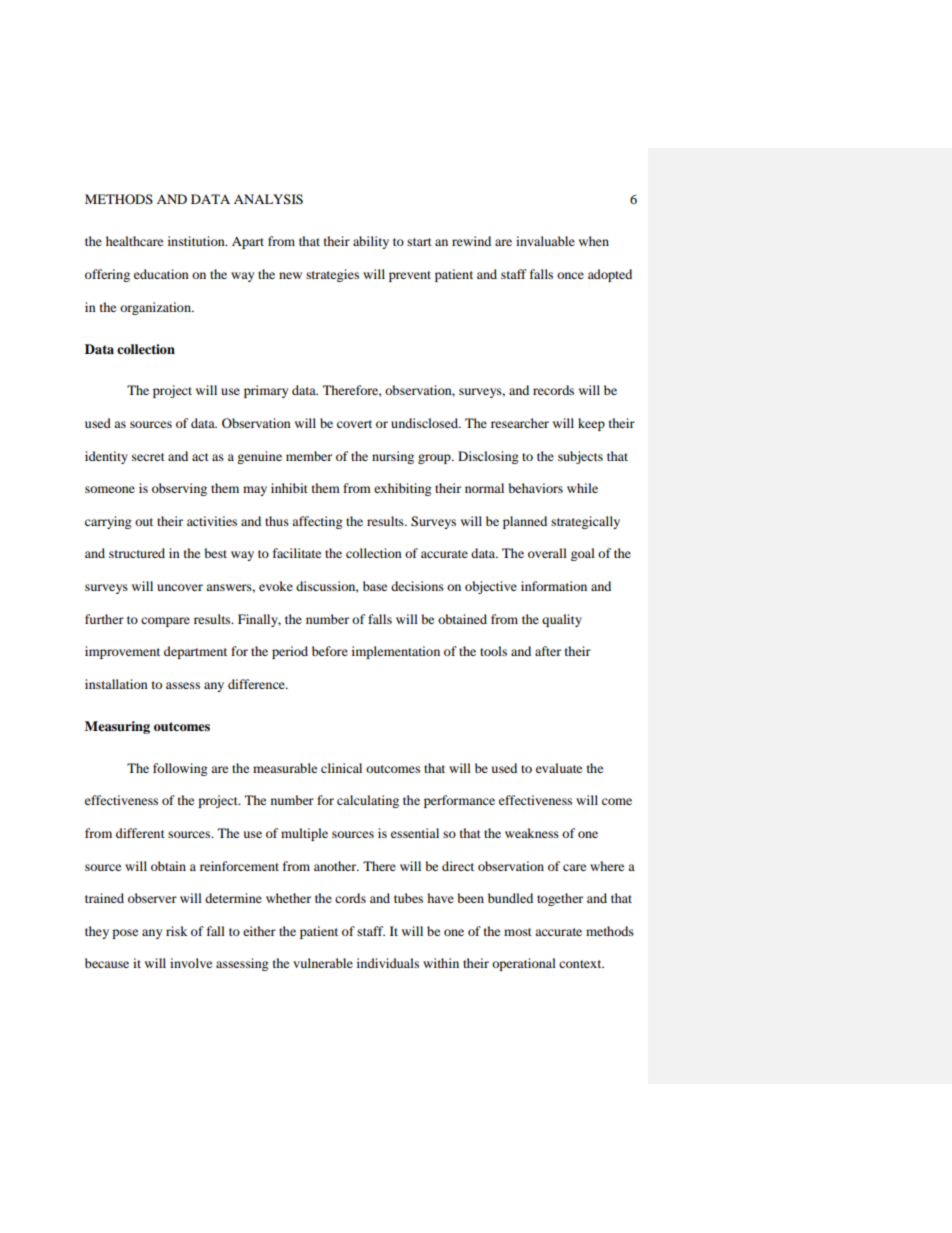 The image size is (952, 1233). Describe the element at coordinates (554, 586) in the page. I see `information` at that location.
